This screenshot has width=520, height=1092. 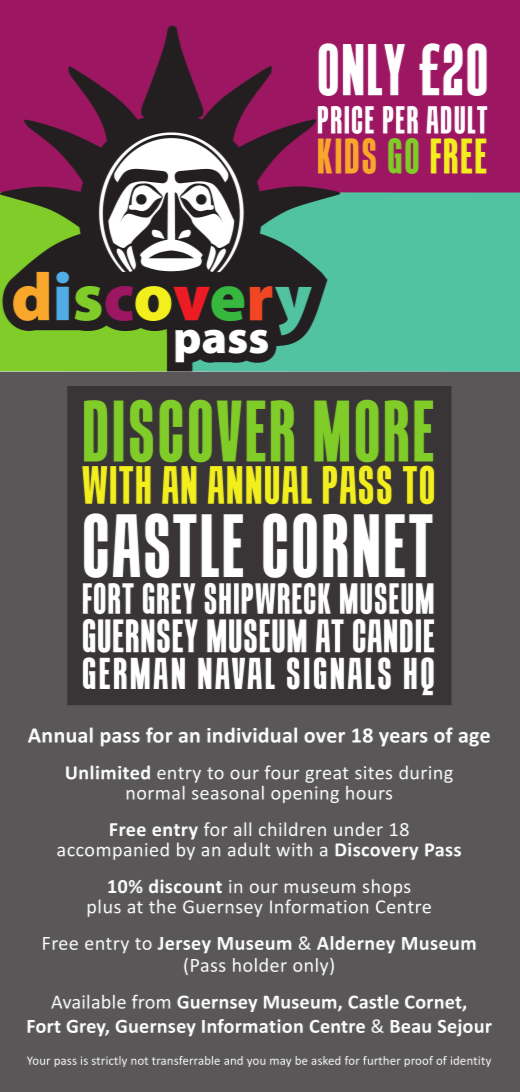 I want to click on PRICE, so click(x=346, y=120).
